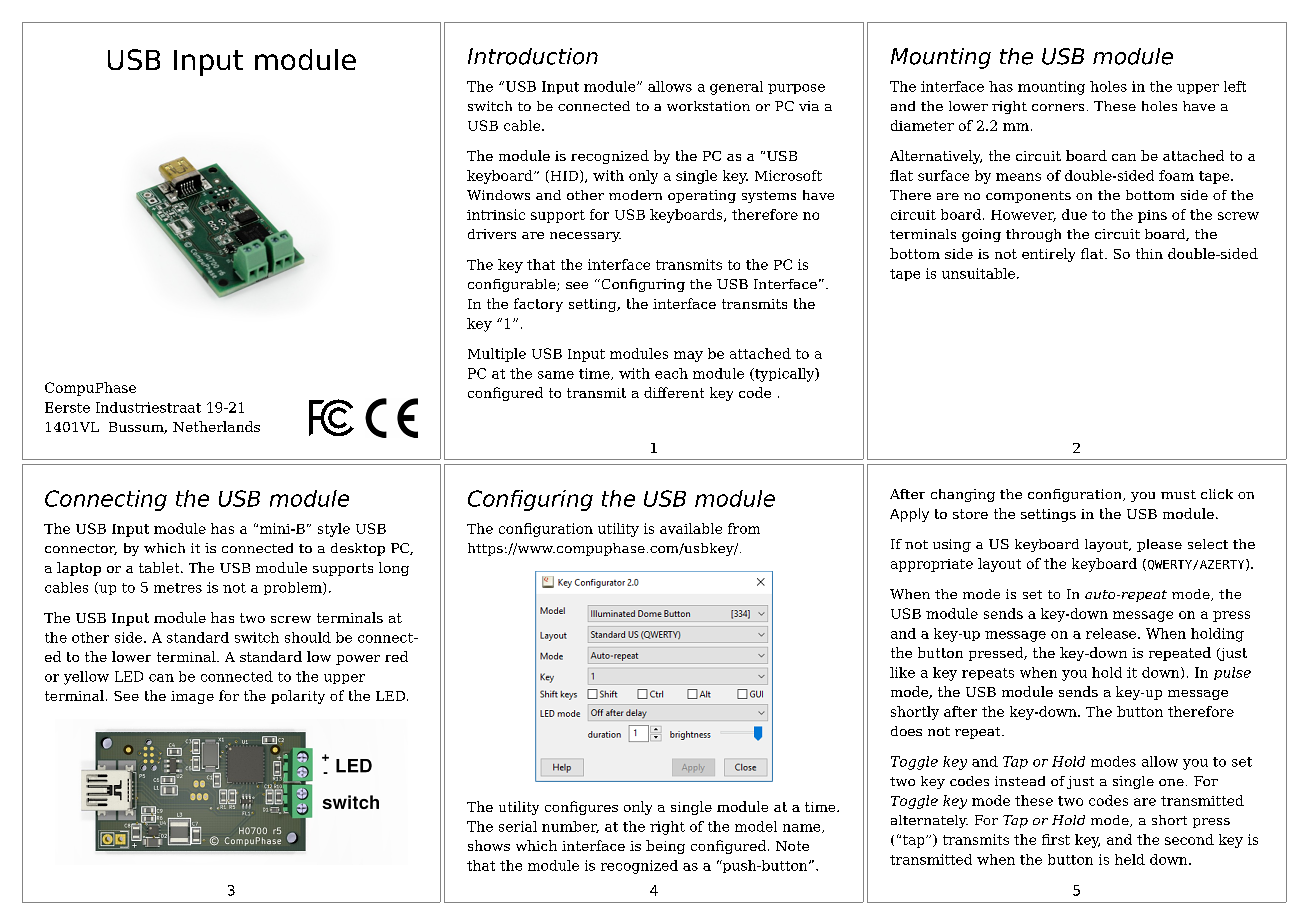 Image resolution: width=1308 pixels, height=924 pixels. Describe the element at coordinates (665, 847) in the screenshot. I see `being` at that location.
